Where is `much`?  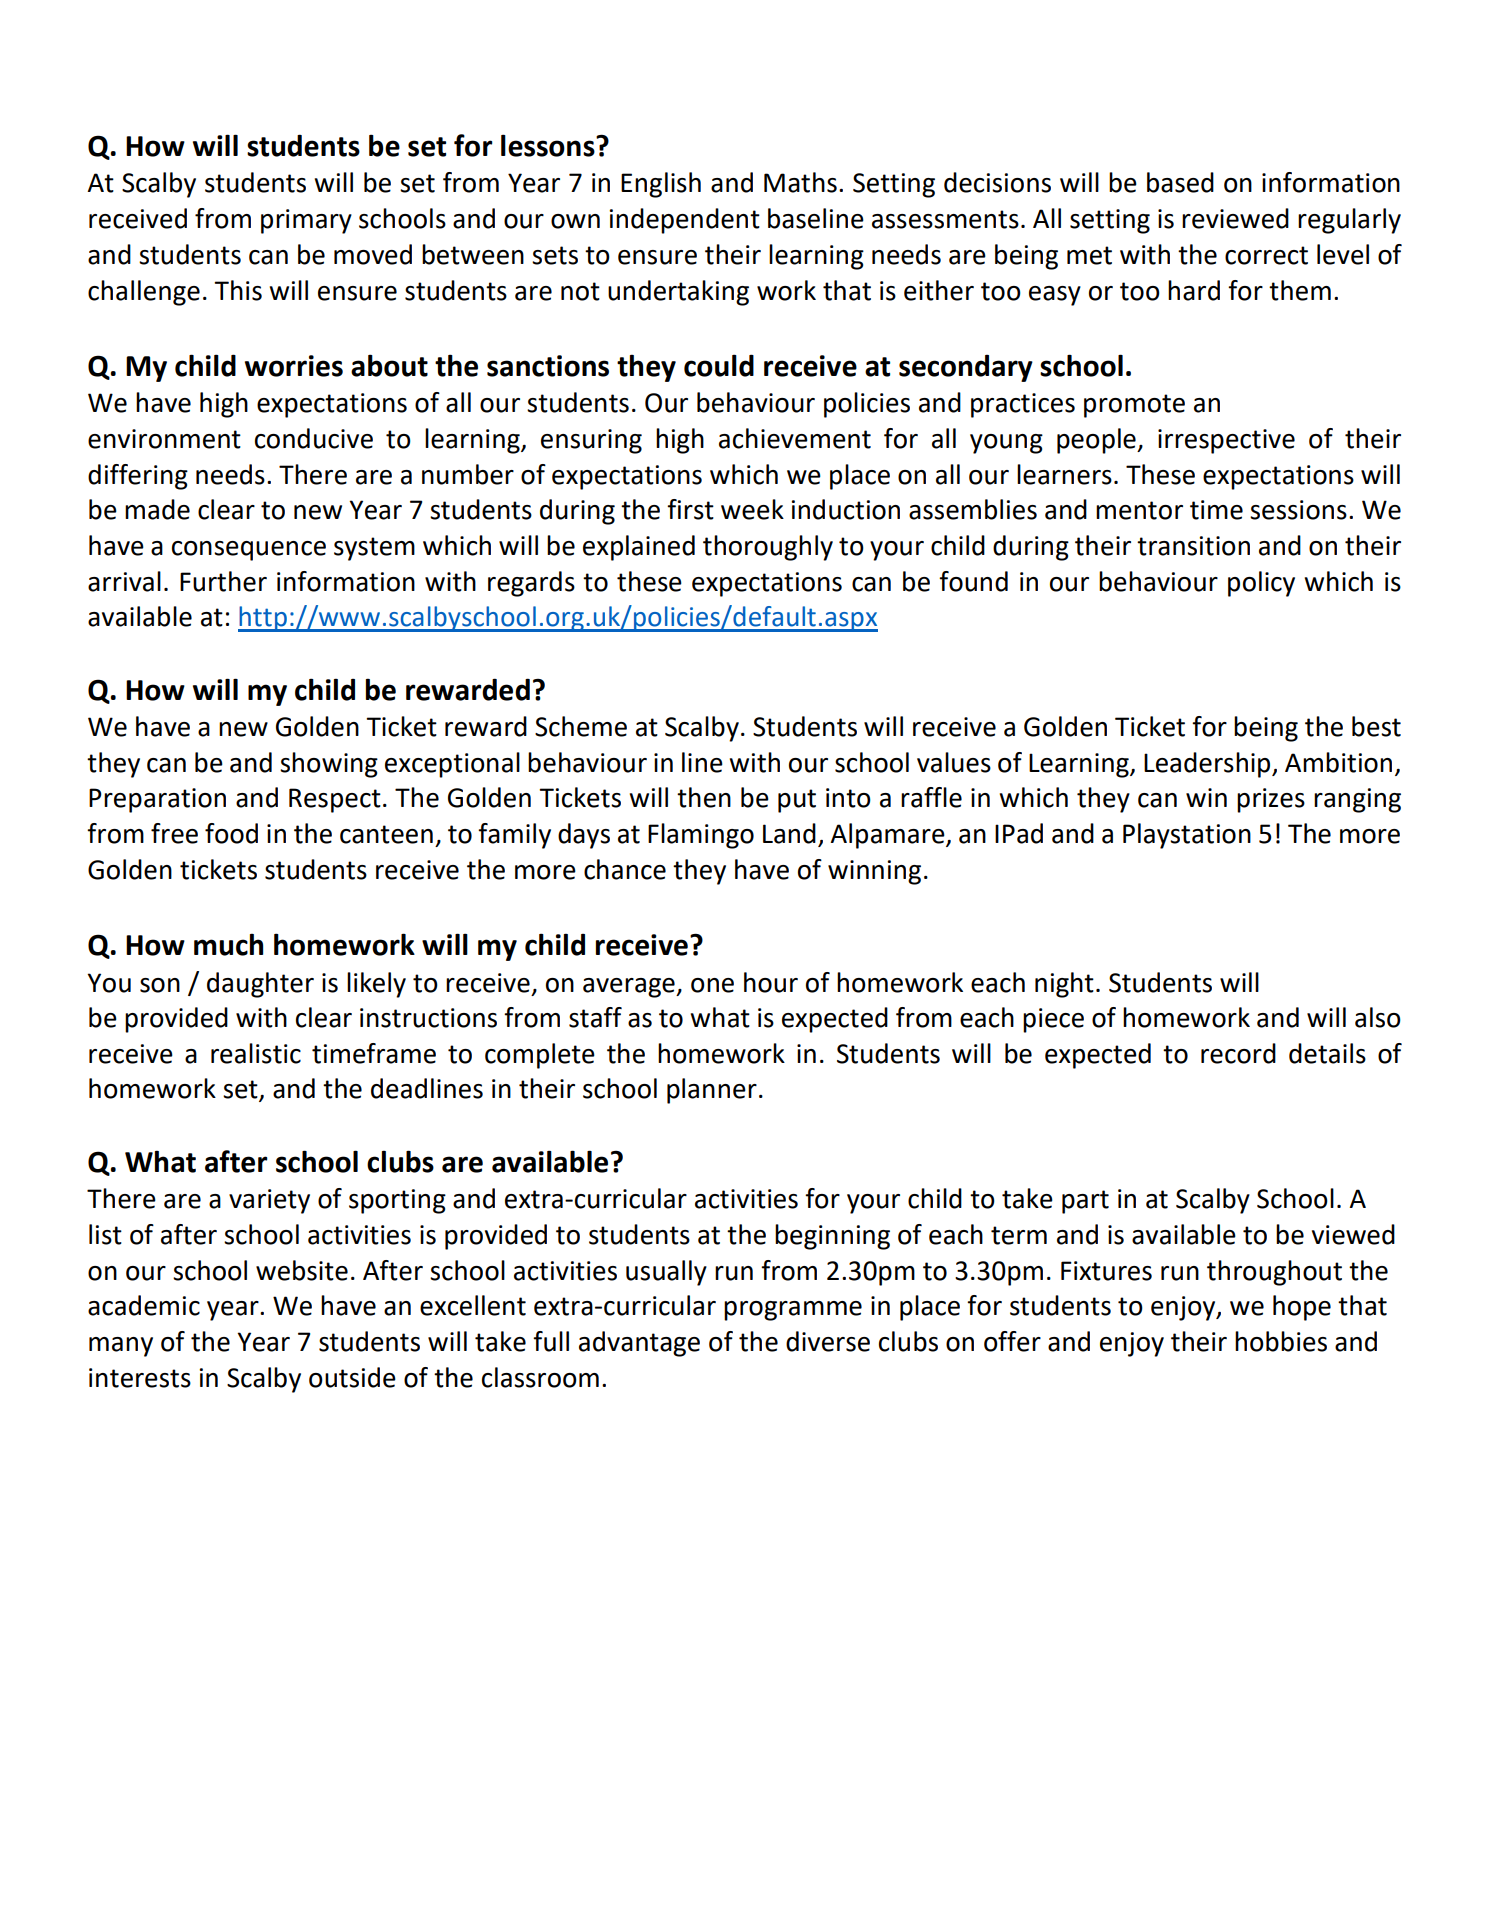 much is located at coordinates (228, 944).
